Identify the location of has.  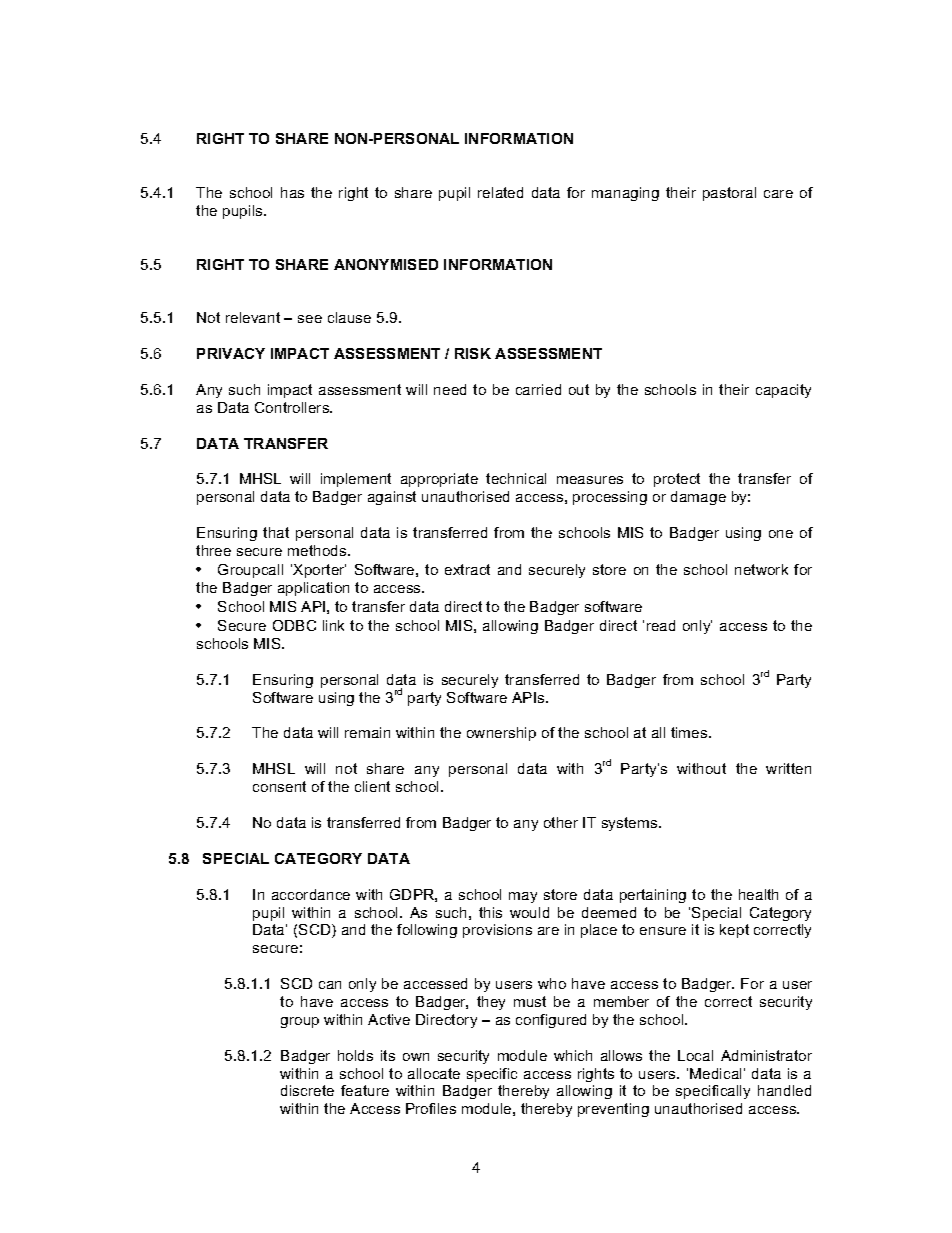
(292, 192).
